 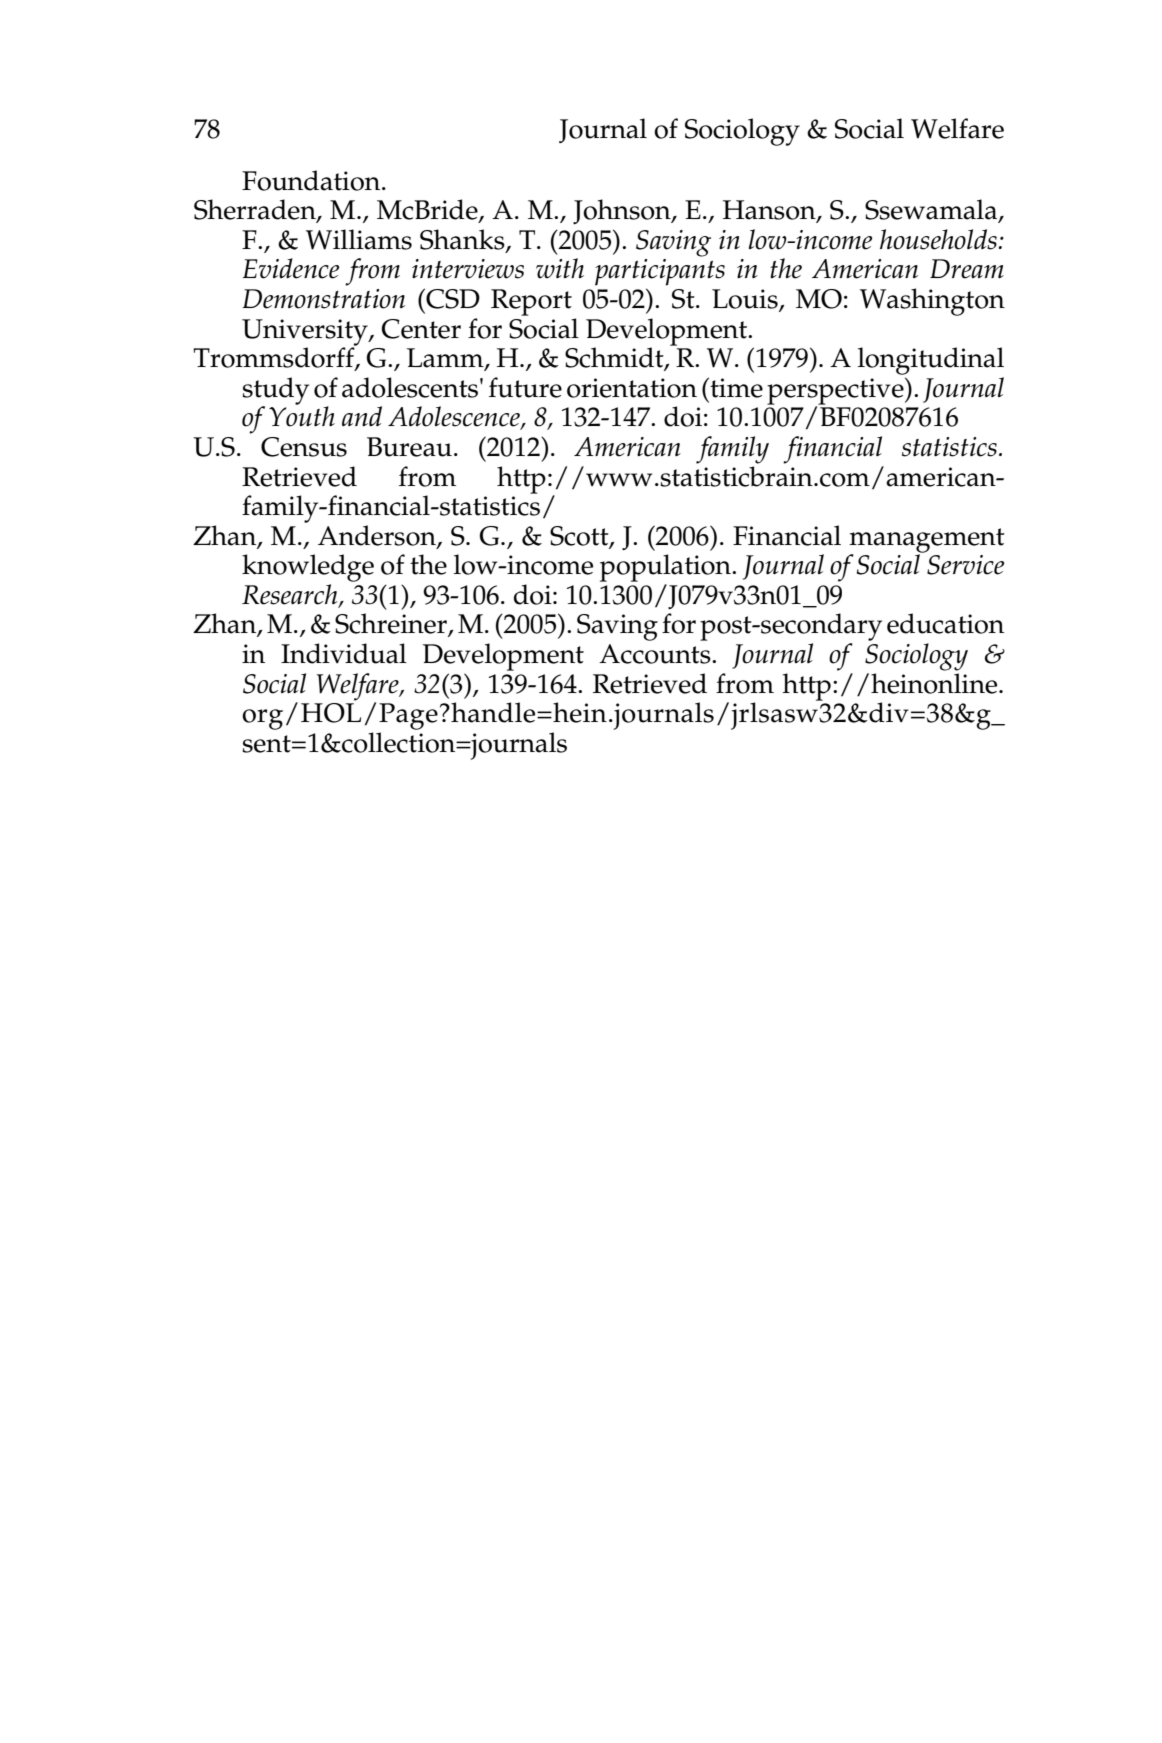 I want to click on longitudinal, so click(x=931, y=361).
